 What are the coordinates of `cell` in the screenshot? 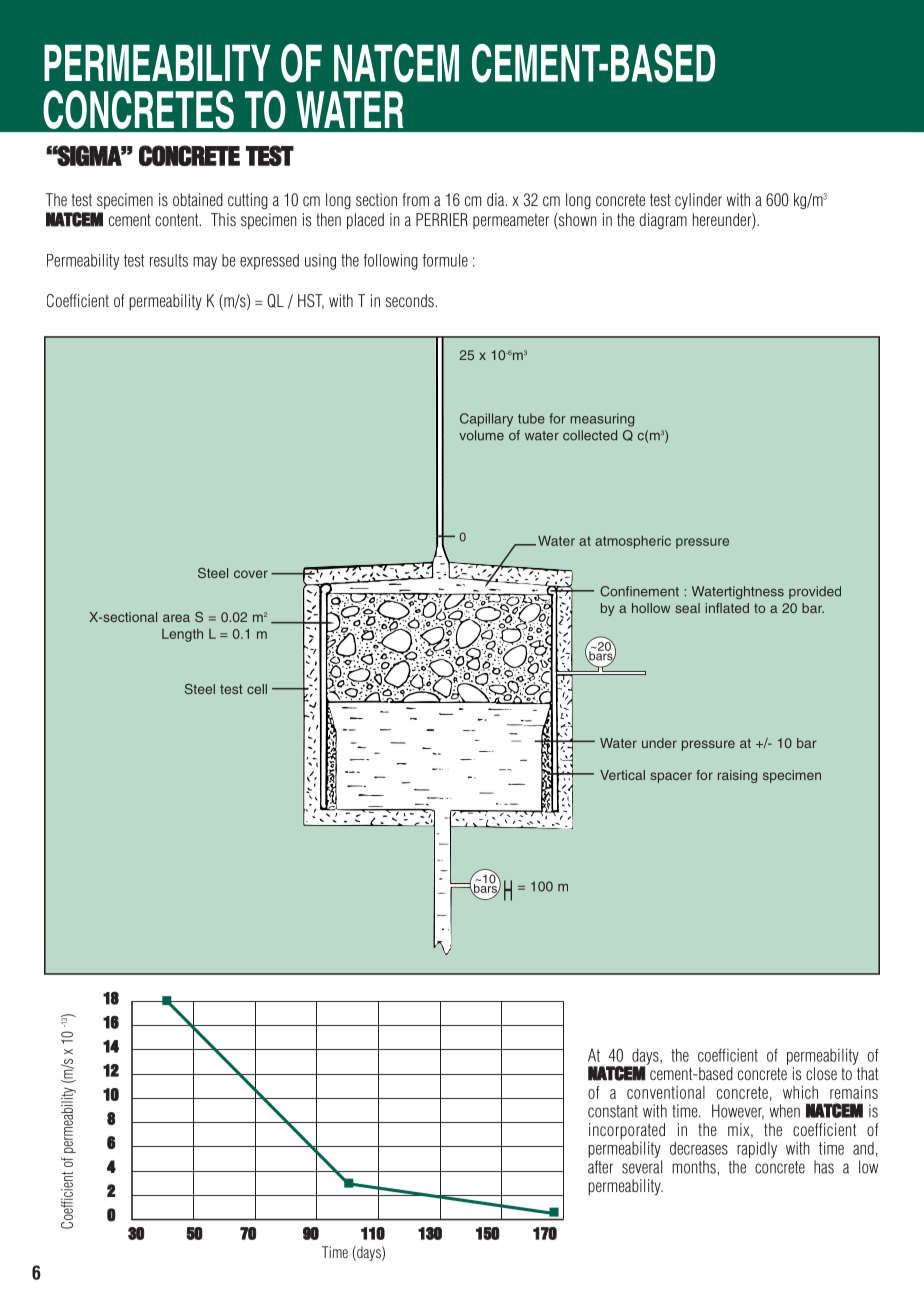 It's located at (257, 689).
